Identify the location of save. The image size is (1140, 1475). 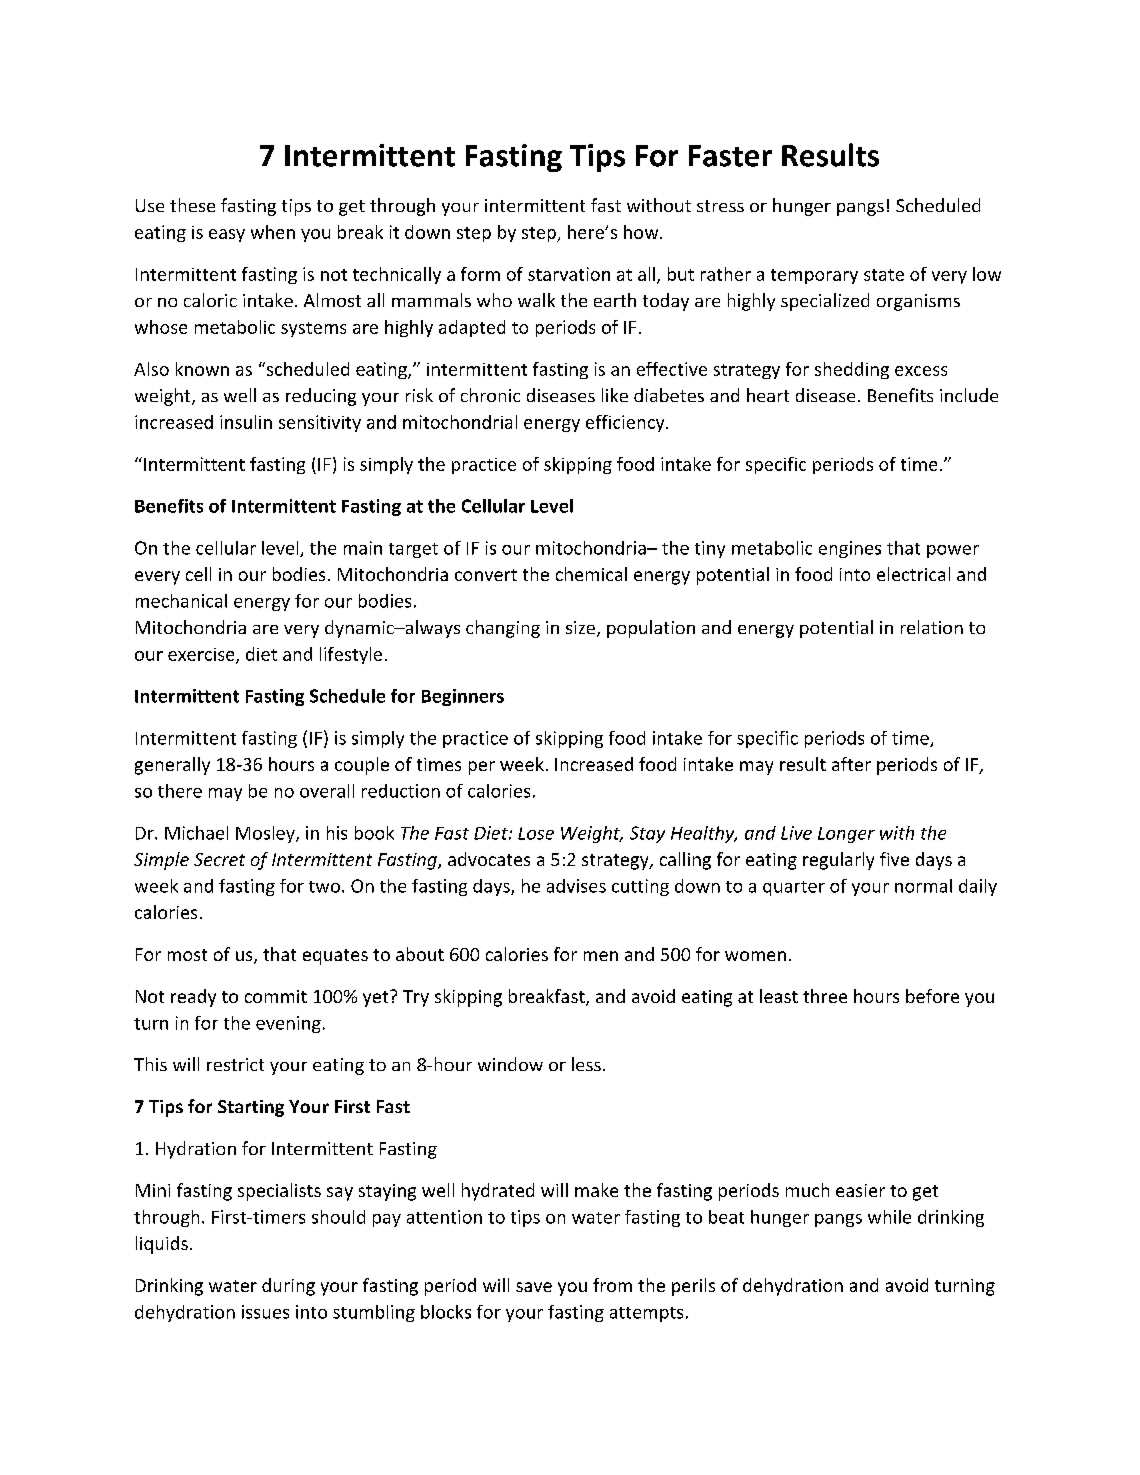
(534, 1287).
